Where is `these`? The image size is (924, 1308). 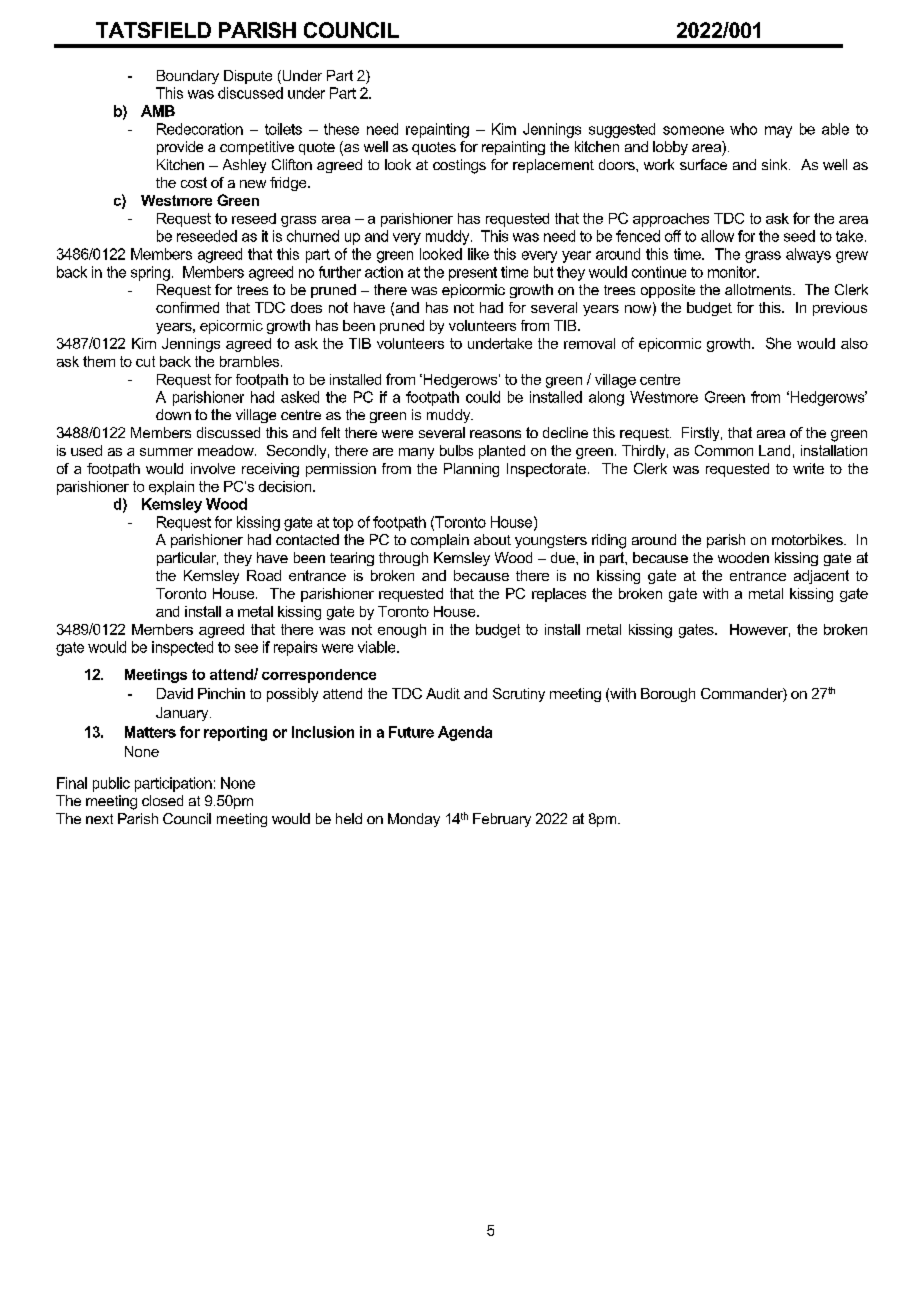
these is located at coordinates (341, 129).
